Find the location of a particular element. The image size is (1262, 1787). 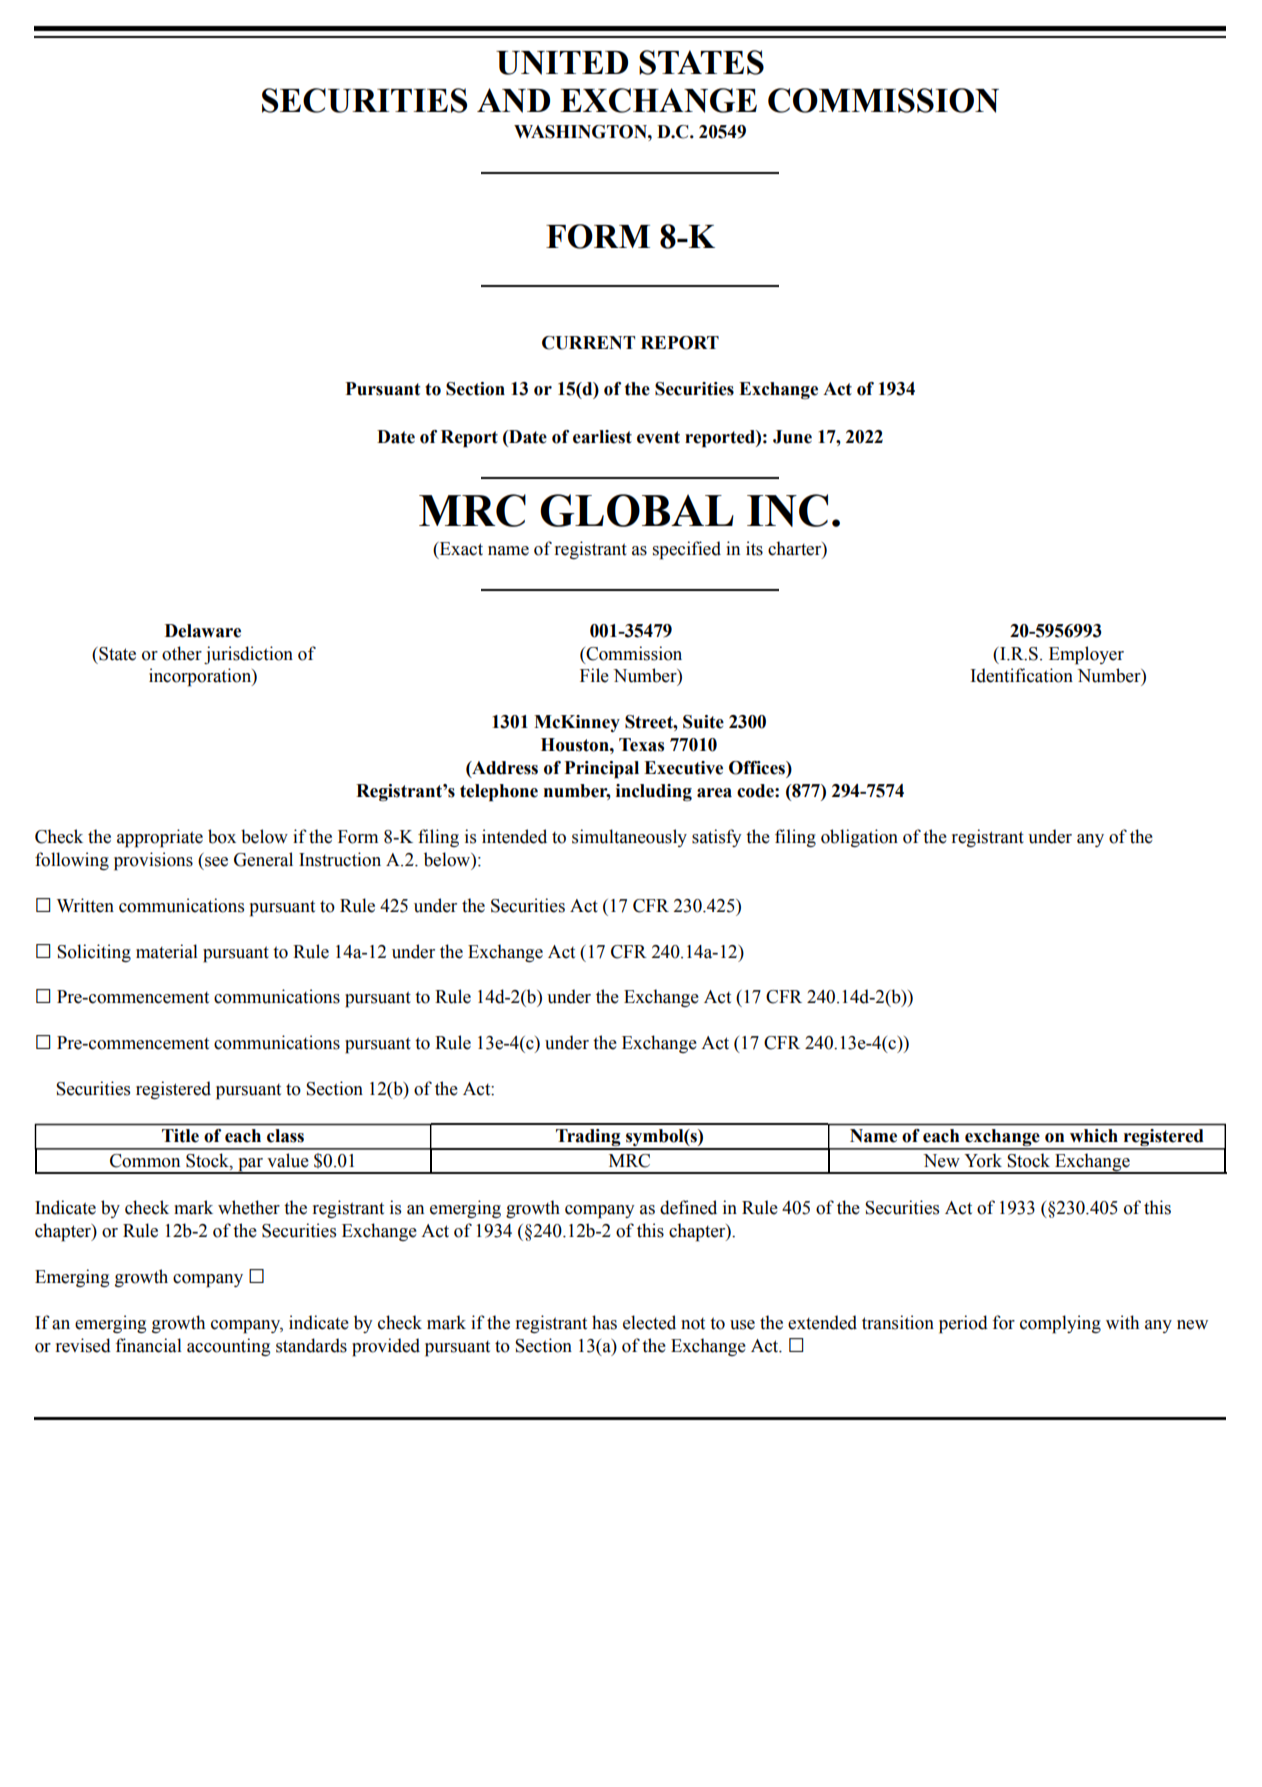

June is located at coordinates (792, 437).
